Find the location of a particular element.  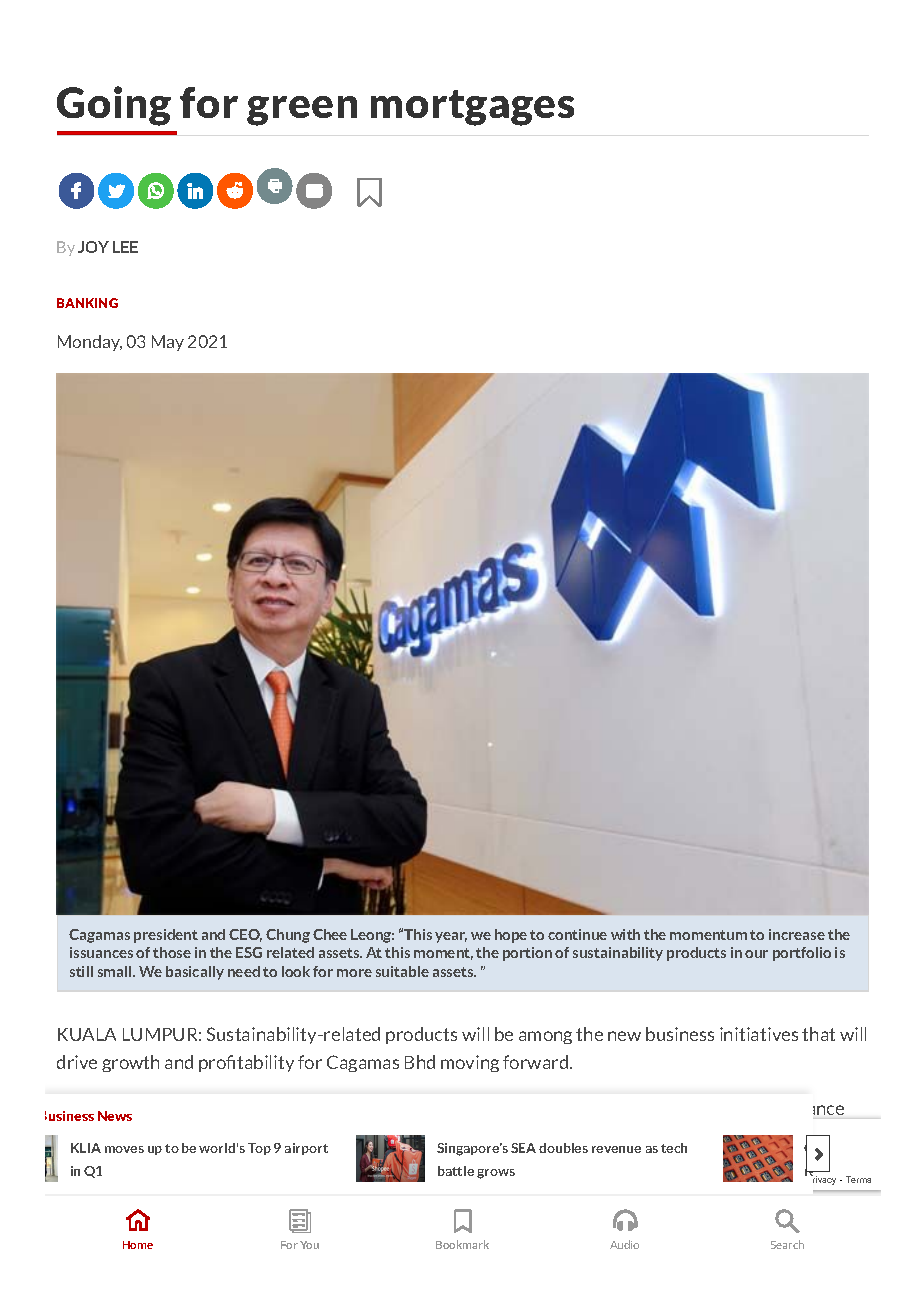

Chee is located at coordinates (330, 934).
